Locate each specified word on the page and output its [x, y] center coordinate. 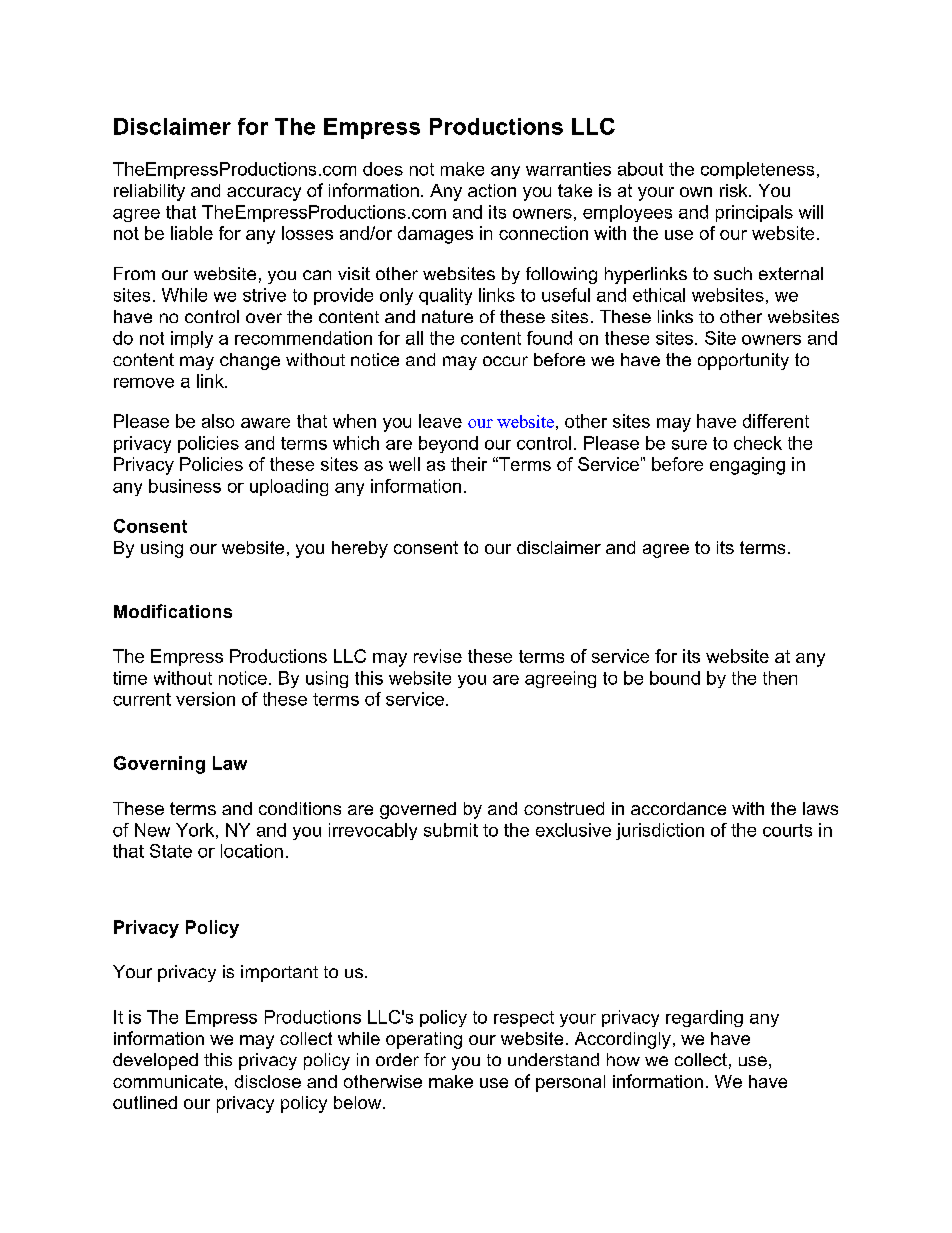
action [492, 190]
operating [424, 1040]
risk [735, 190]
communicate [168, 1081]
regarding [704, 1018]
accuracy [264, 194]
